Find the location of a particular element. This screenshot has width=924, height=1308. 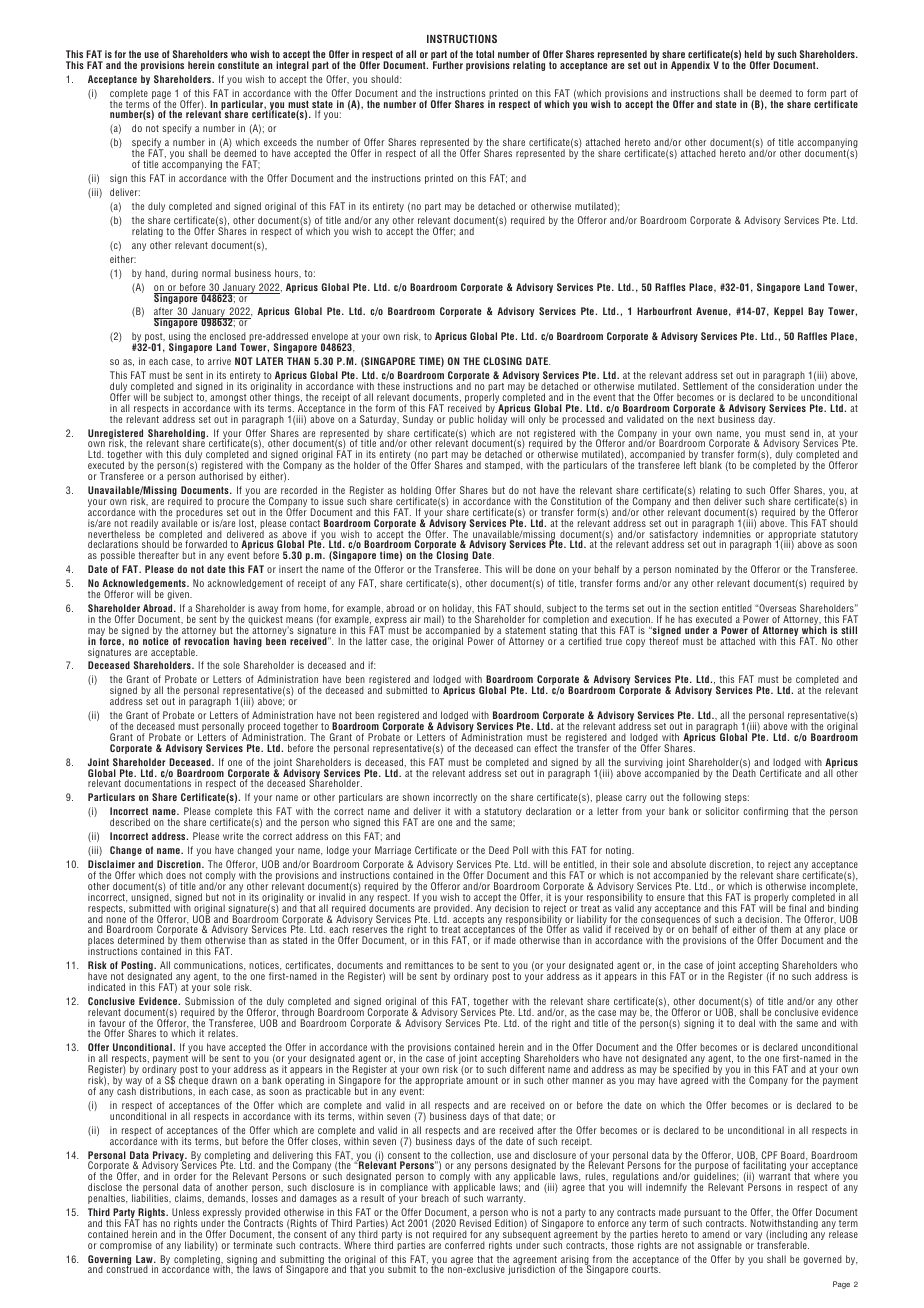

Death is located at coordinates (744, 772).
